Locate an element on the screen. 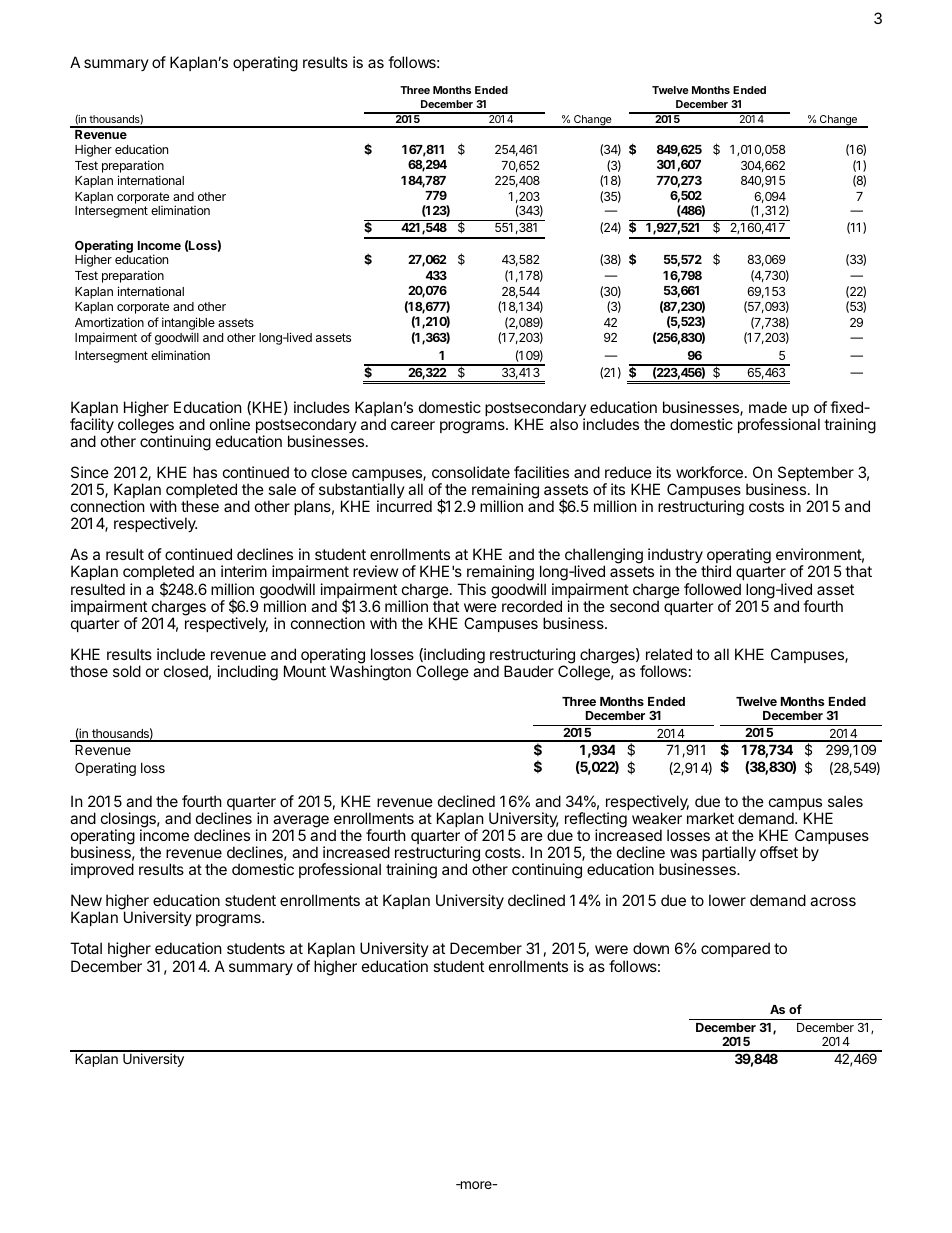  sold is located at coordinates (127, 671).
